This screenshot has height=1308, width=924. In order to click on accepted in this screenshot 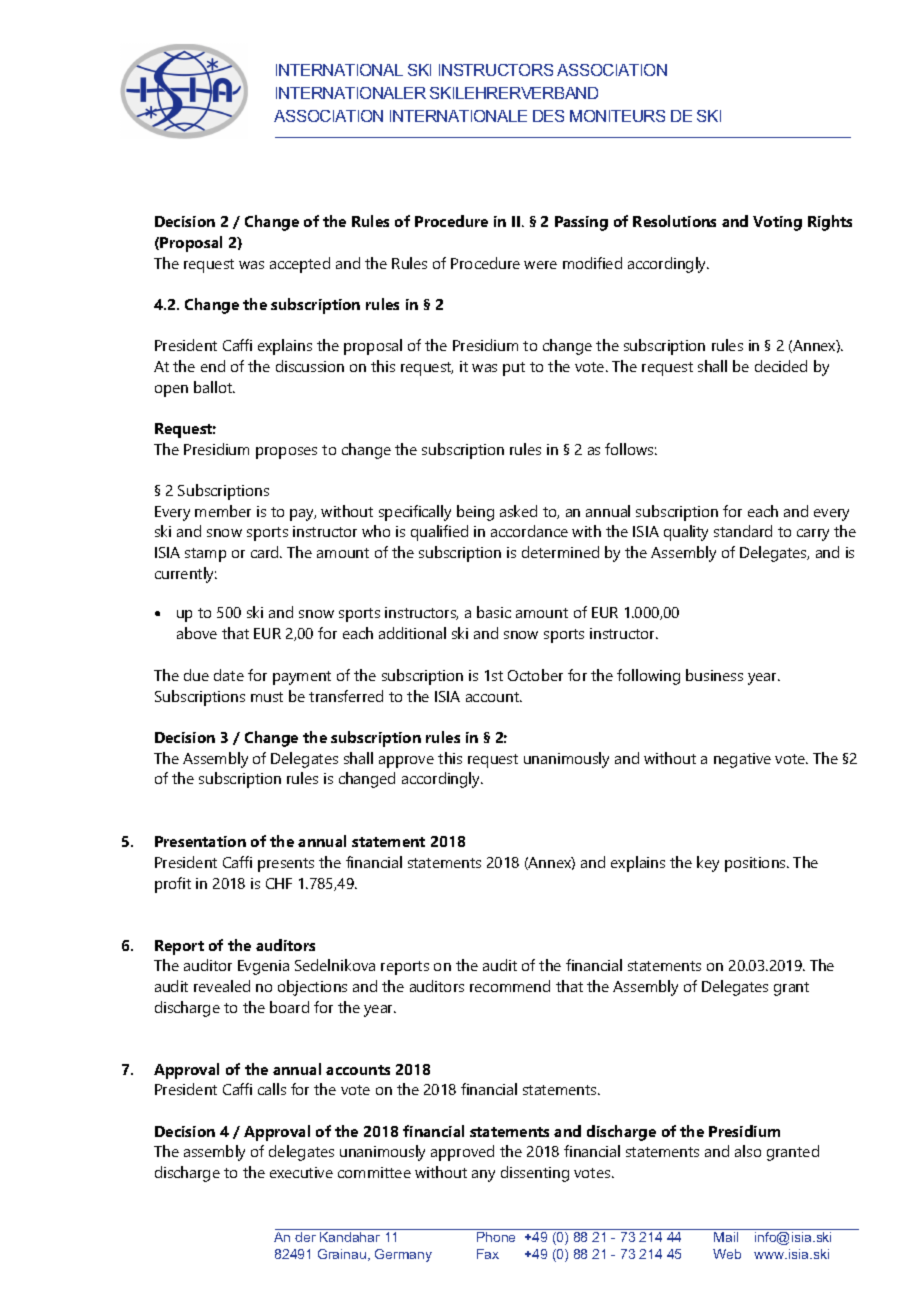, I will do `click(300, 265)`.
